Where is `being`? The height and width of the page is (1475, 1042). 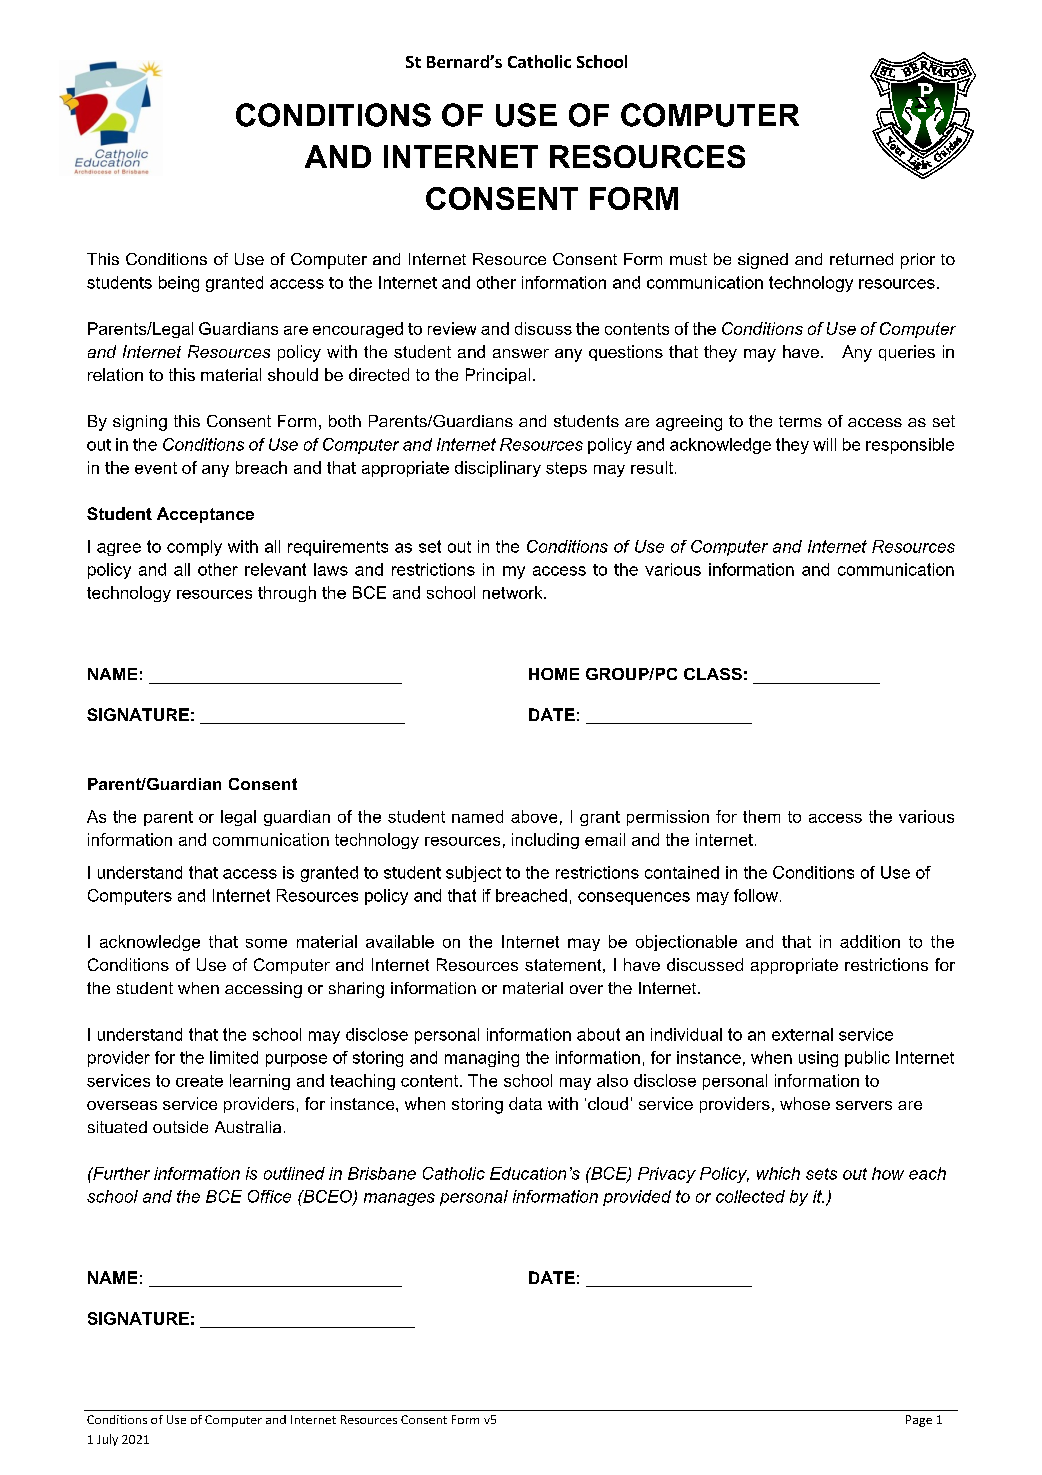
being is located at coordinates (179, 284).
